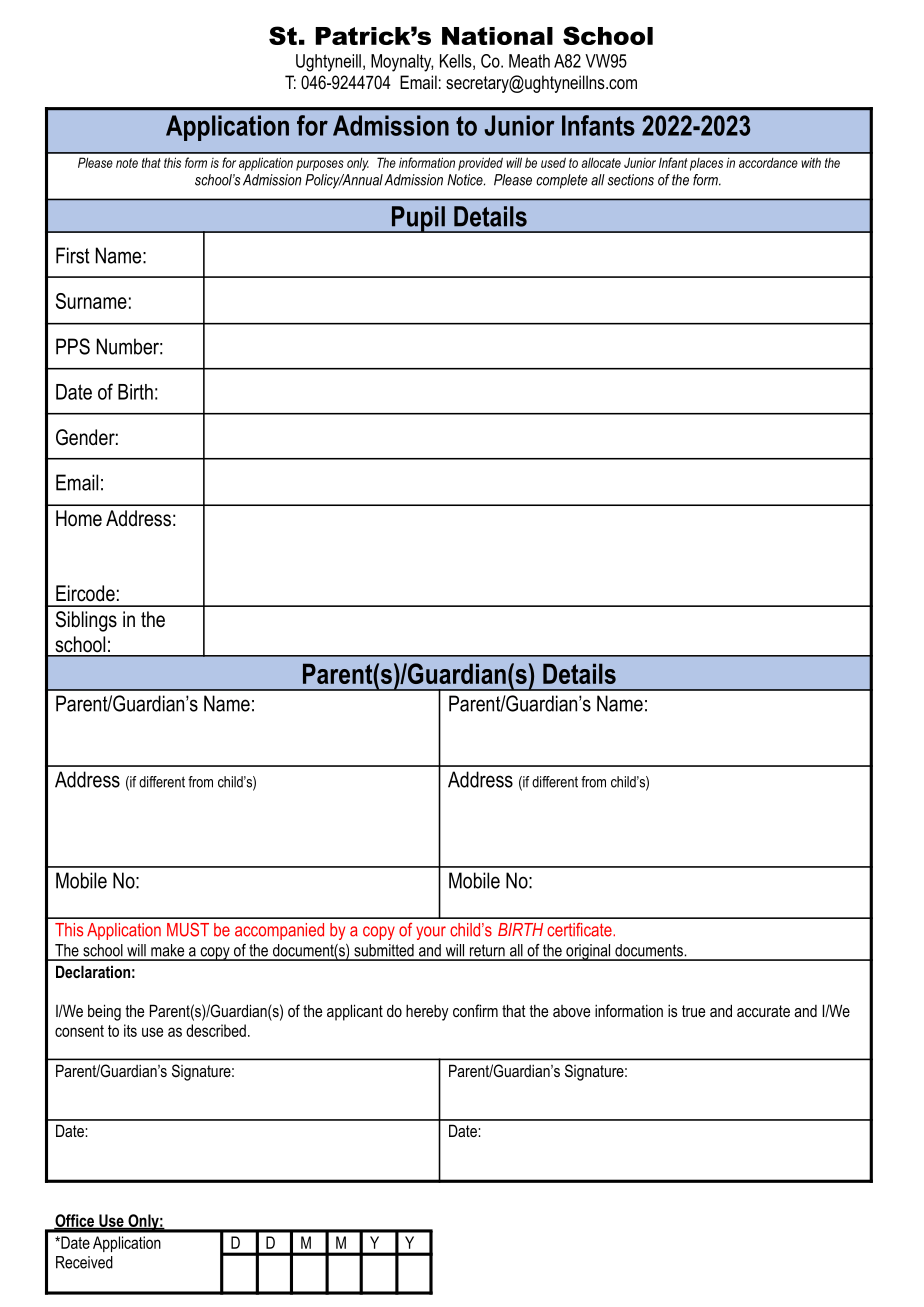  What do you see at coordinates (79, 518) in the screenshot?
I see `Home` at bounding box center [79, 518].
